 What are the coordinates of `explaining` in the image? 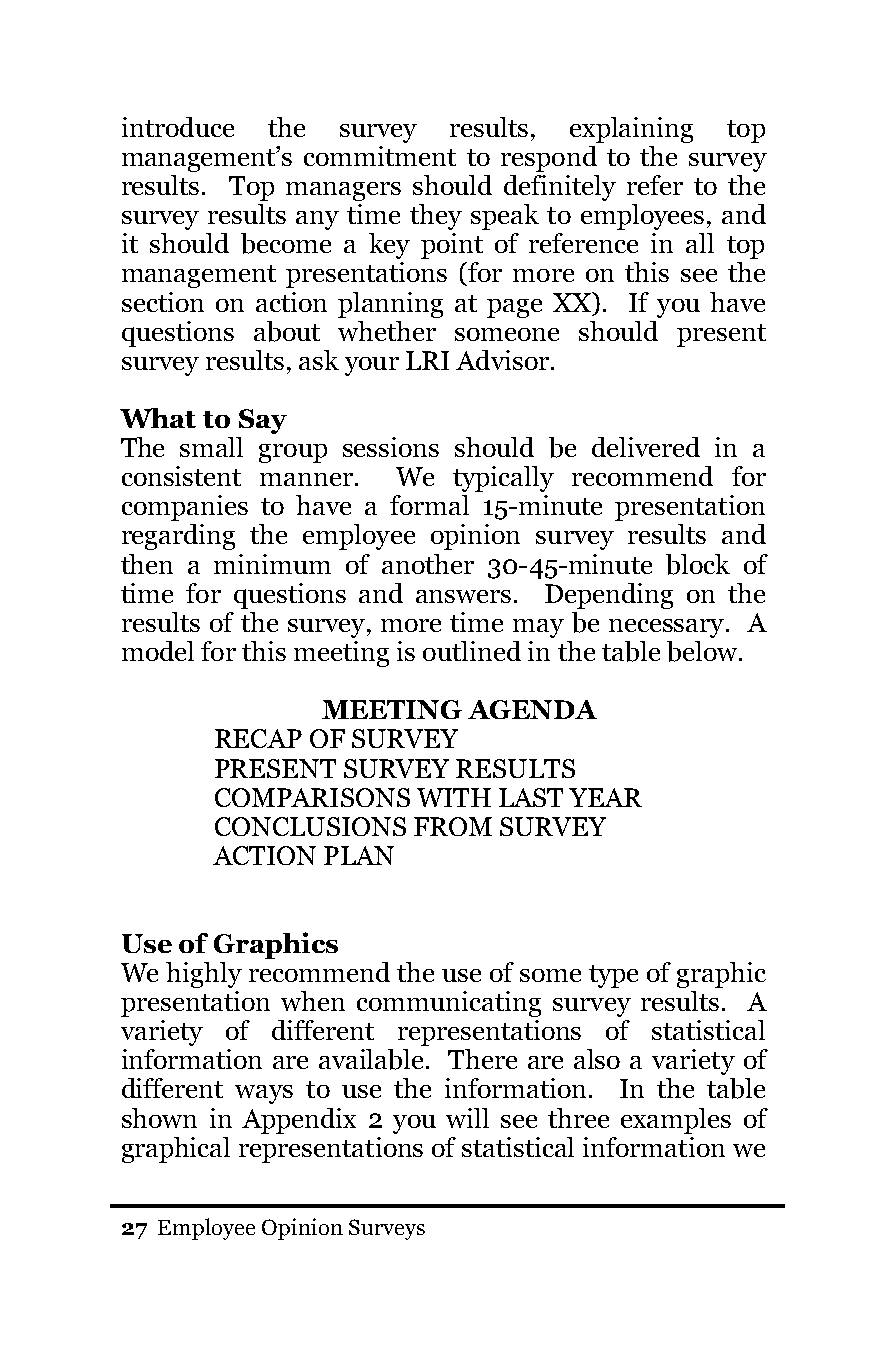 It's located at (631, 130).
